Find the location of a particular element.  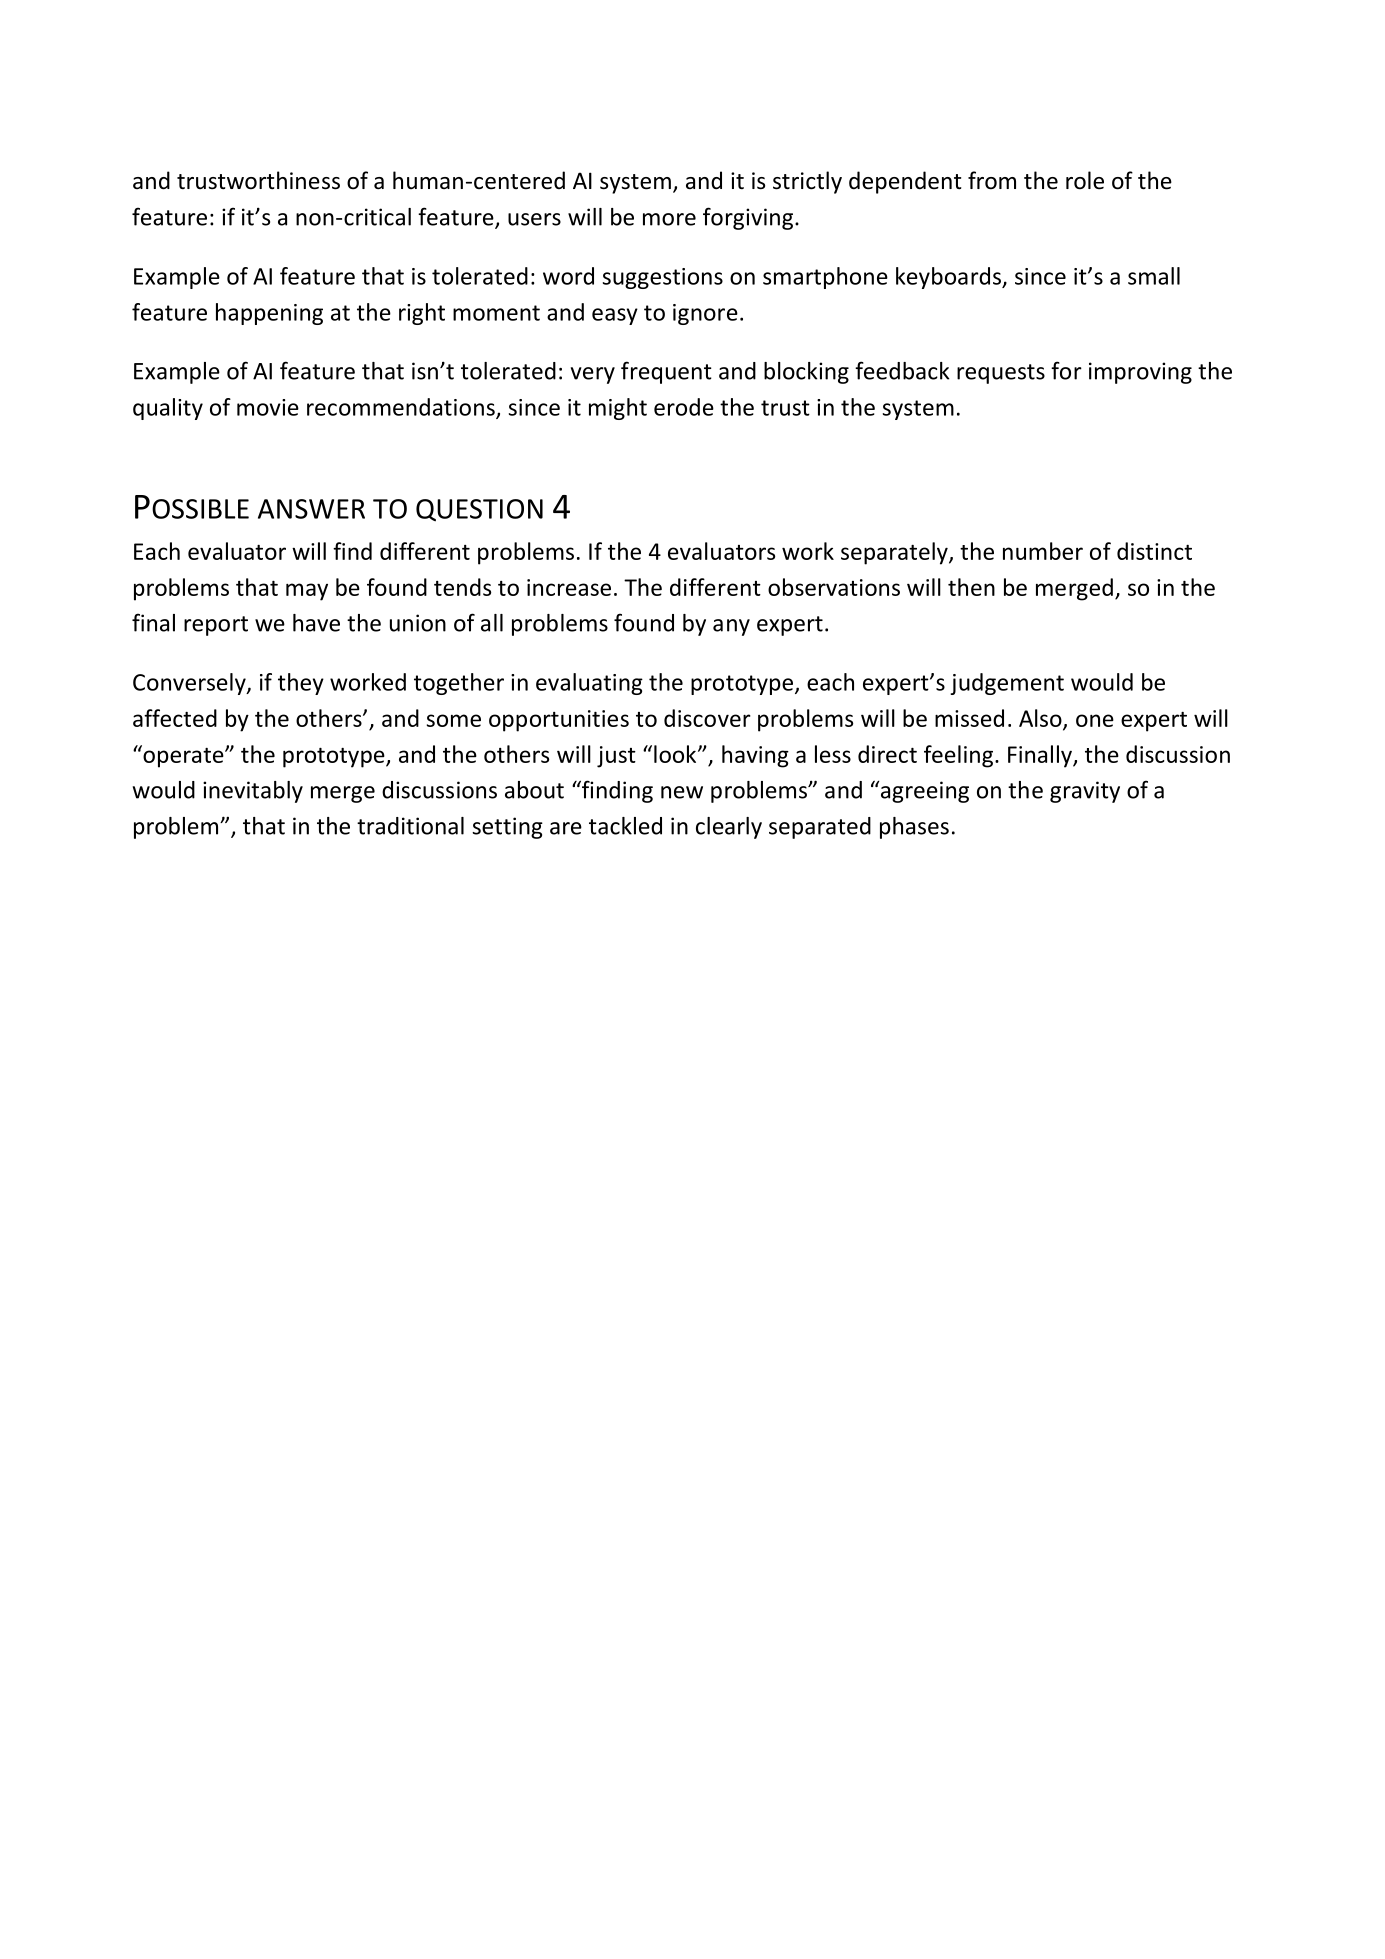

users is located at coordinates (534, 219).
